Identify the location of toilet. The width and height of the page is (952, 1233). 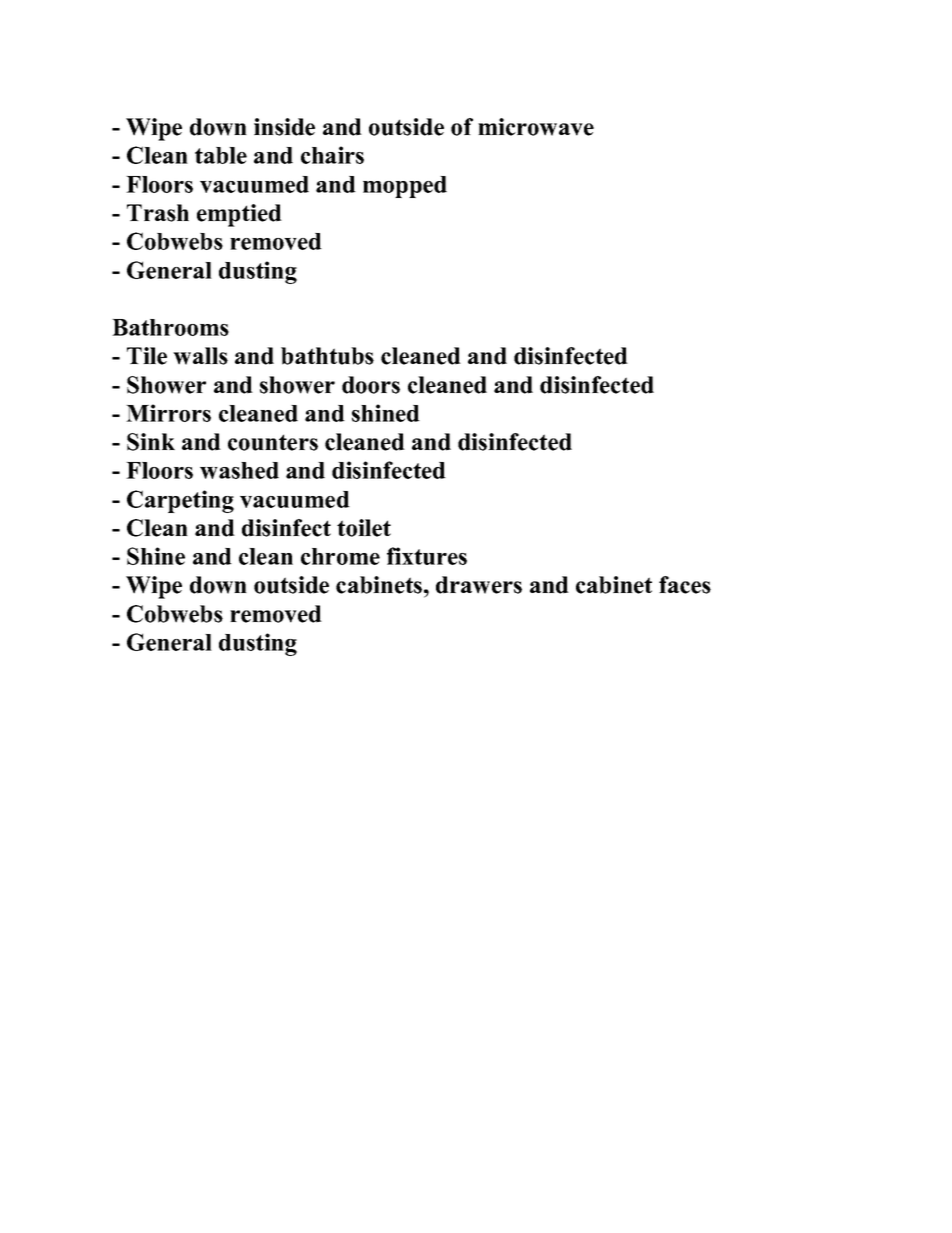
(364, 528).
